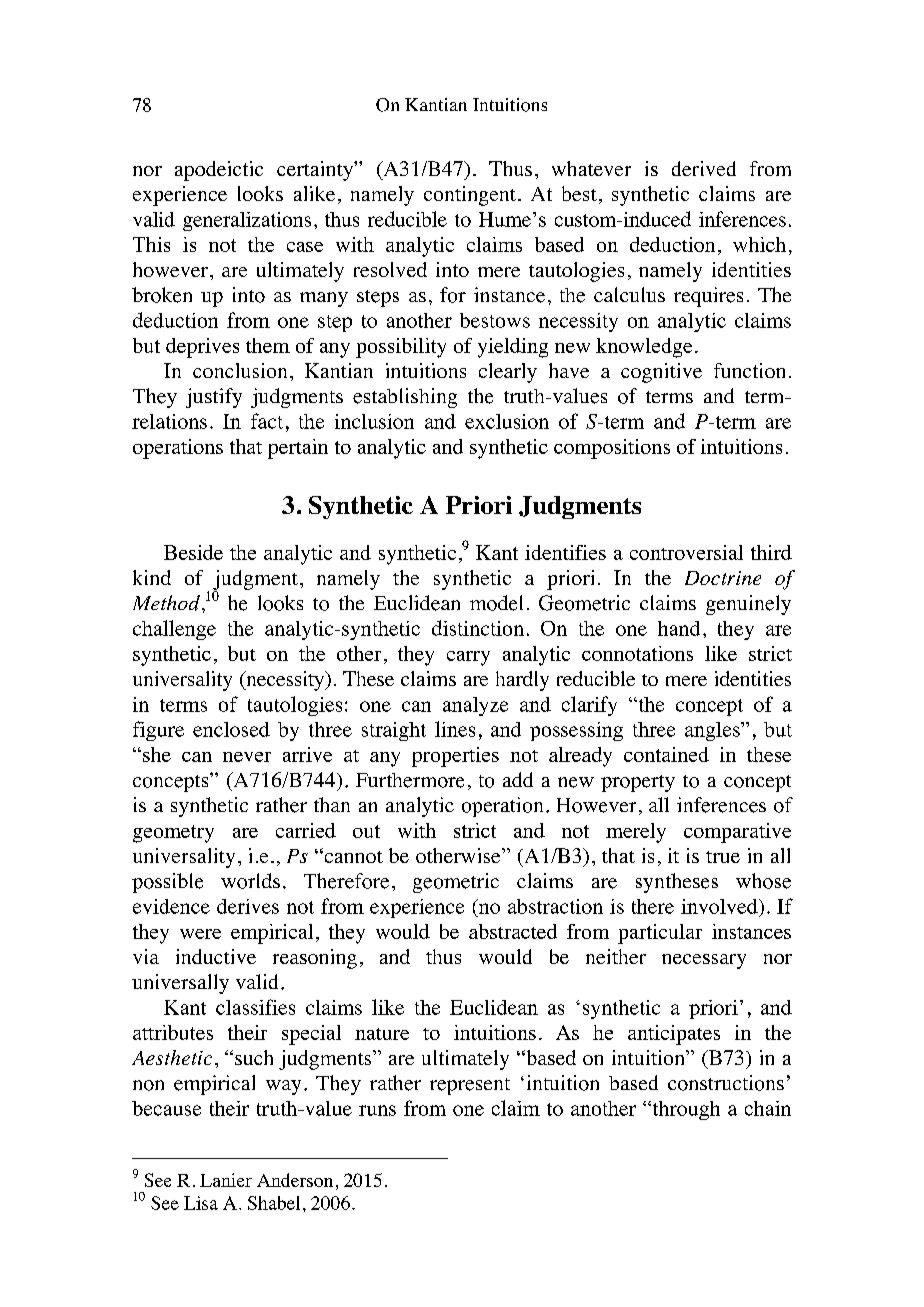 The image size is (924, 1307). I want to click on represent, so click(470, 1086).
